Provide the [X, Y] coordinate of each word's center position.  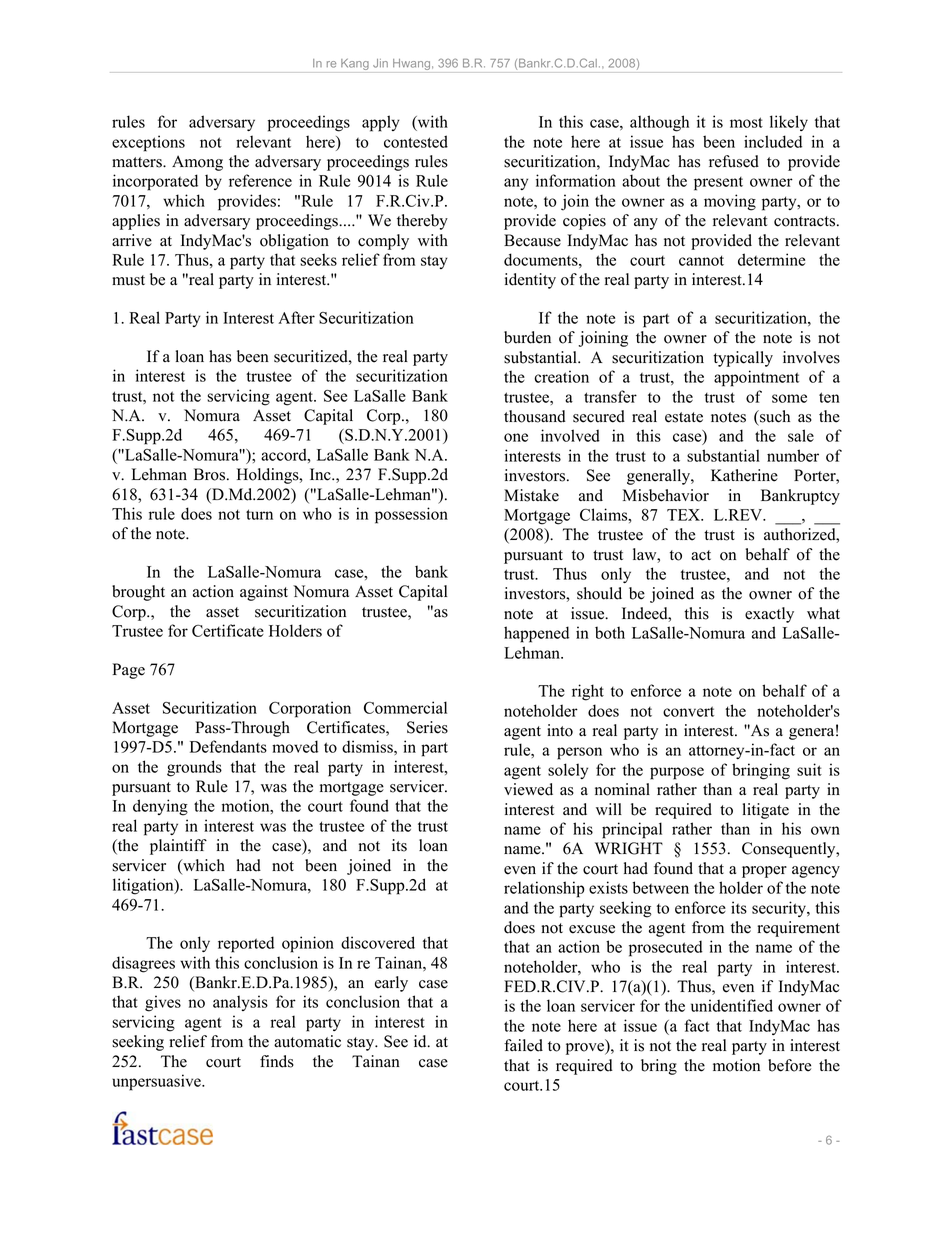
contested [416, 141]
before [789, 1065]
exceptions [148, 143]
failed [523, 1045]
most [746, 122]
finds [277, 1061]
